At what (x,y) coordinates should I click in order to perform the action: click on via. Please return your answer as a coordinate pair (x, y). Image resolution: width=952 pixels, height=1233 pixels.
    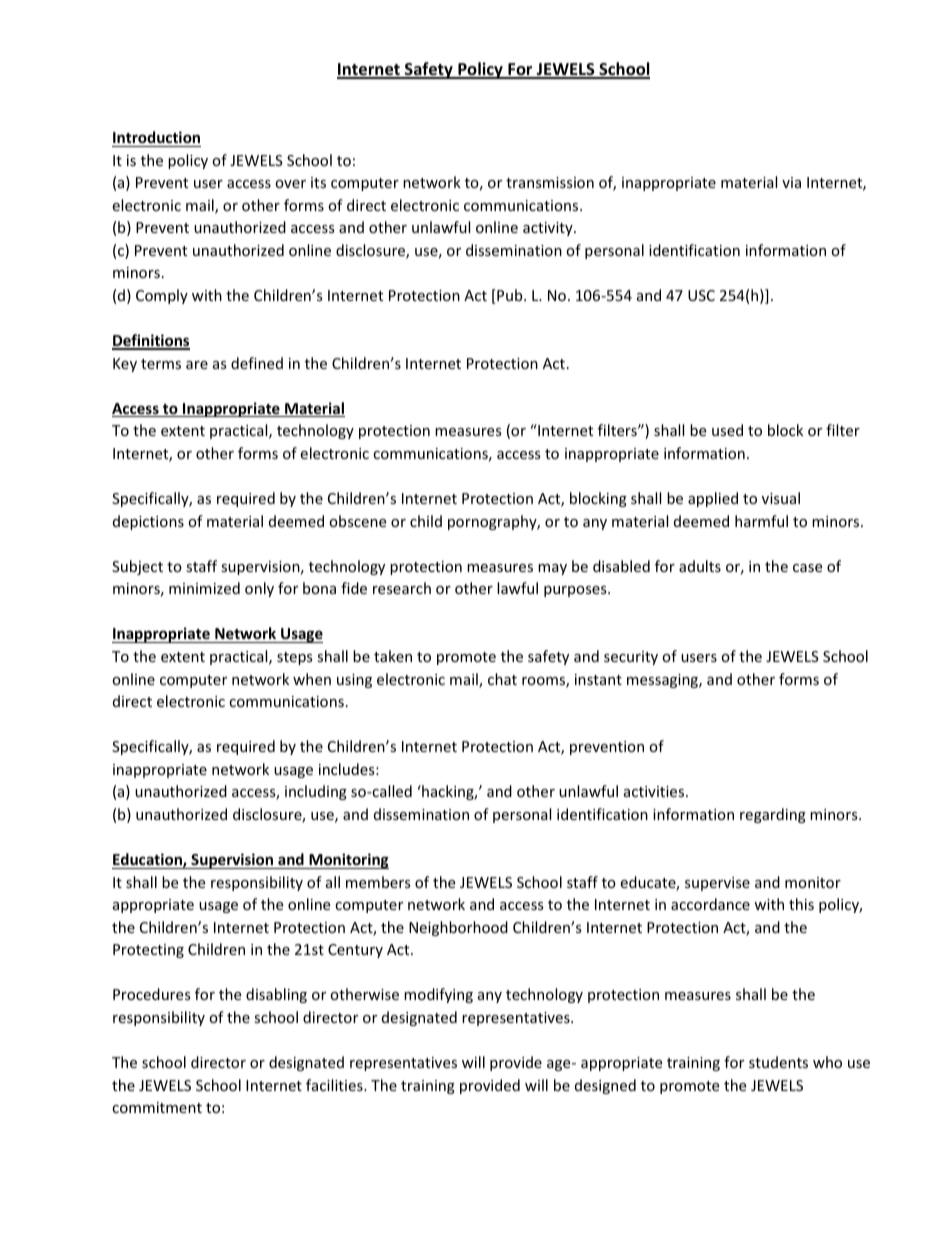
    Looking at the image, I should click on (791, 182).
